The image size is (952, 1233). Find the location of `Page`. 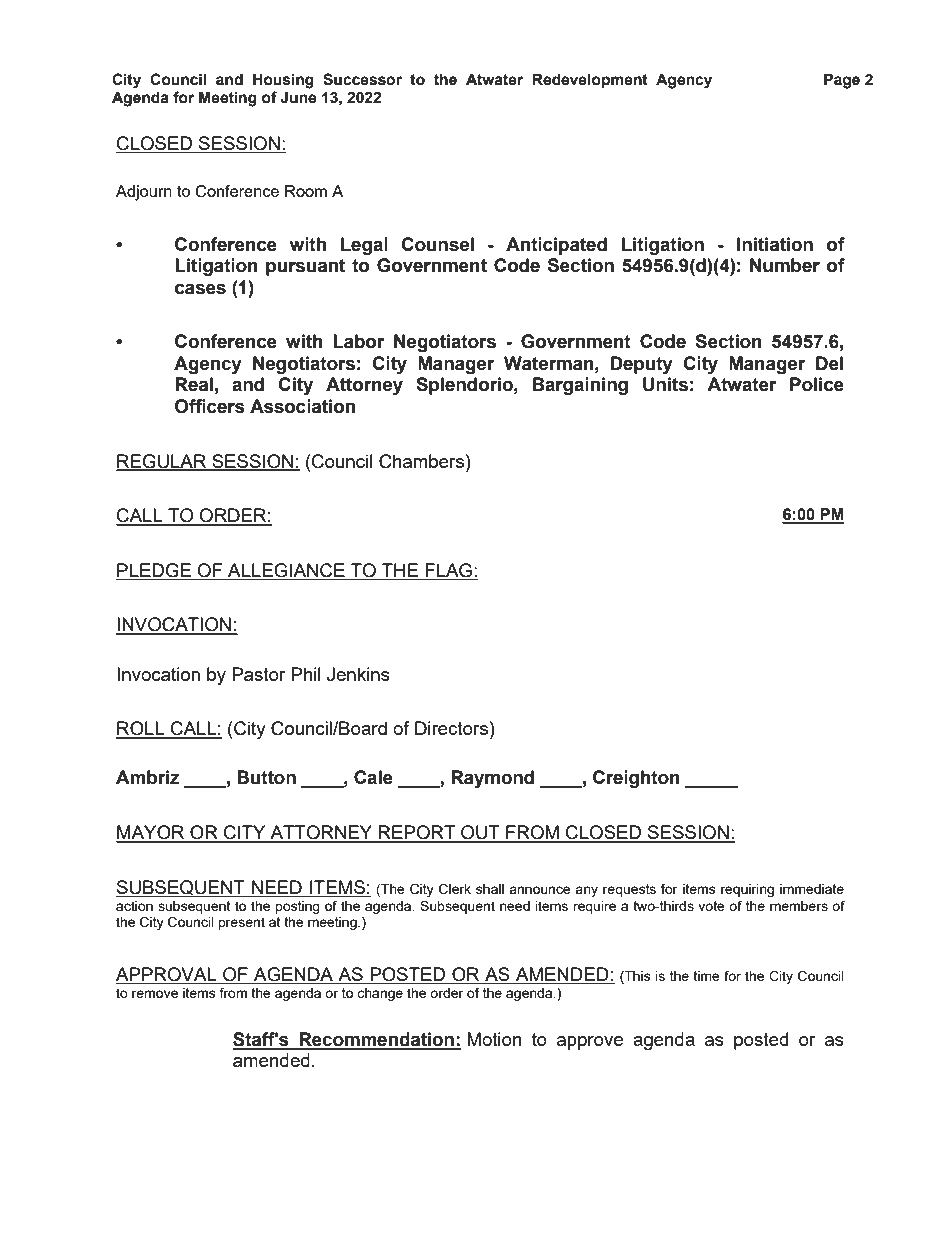

Page is located at coordinates (842, 81).
